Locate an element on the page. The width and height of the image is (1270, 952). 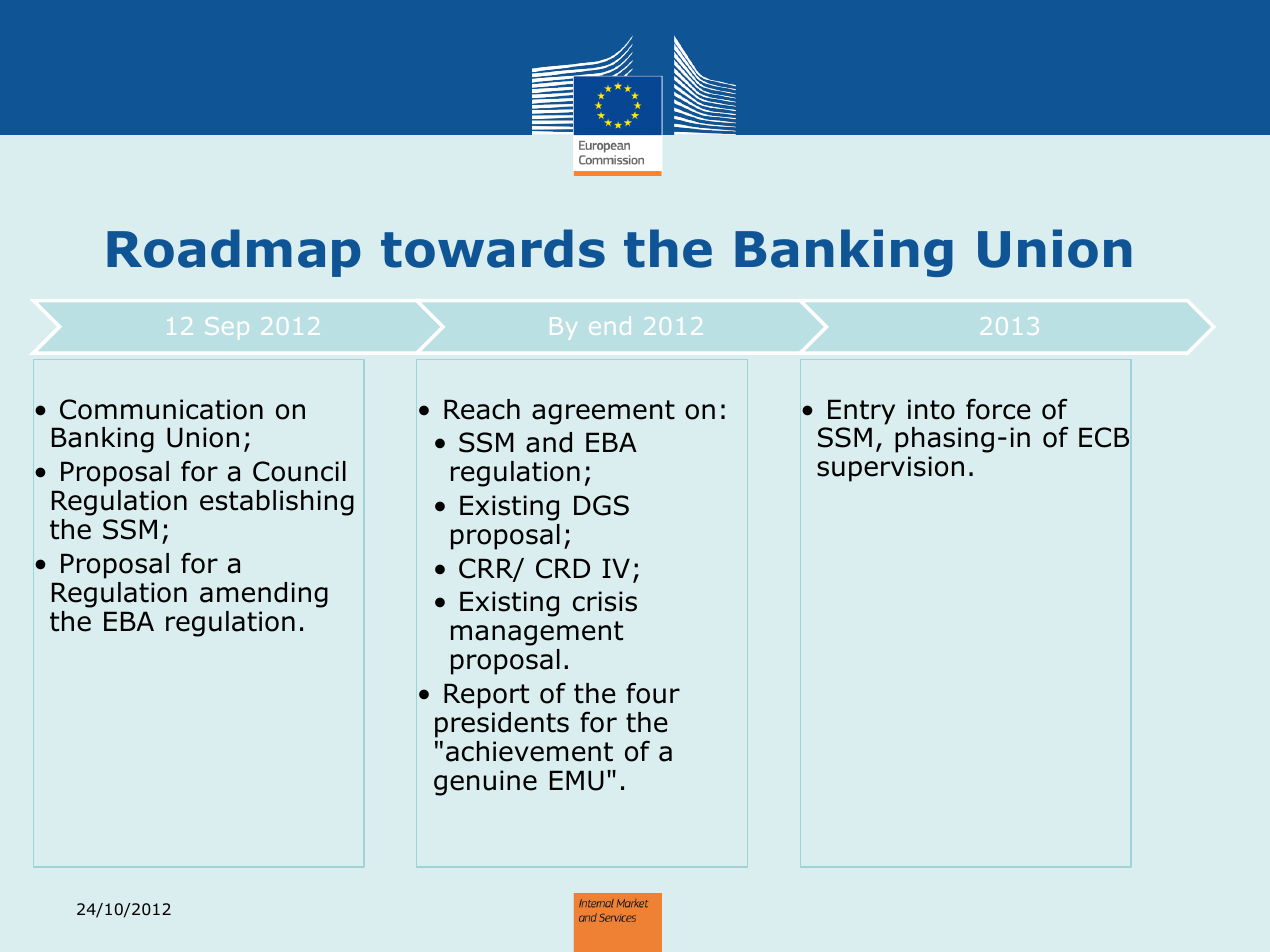
Communication is located at coordinates (161, 409).
